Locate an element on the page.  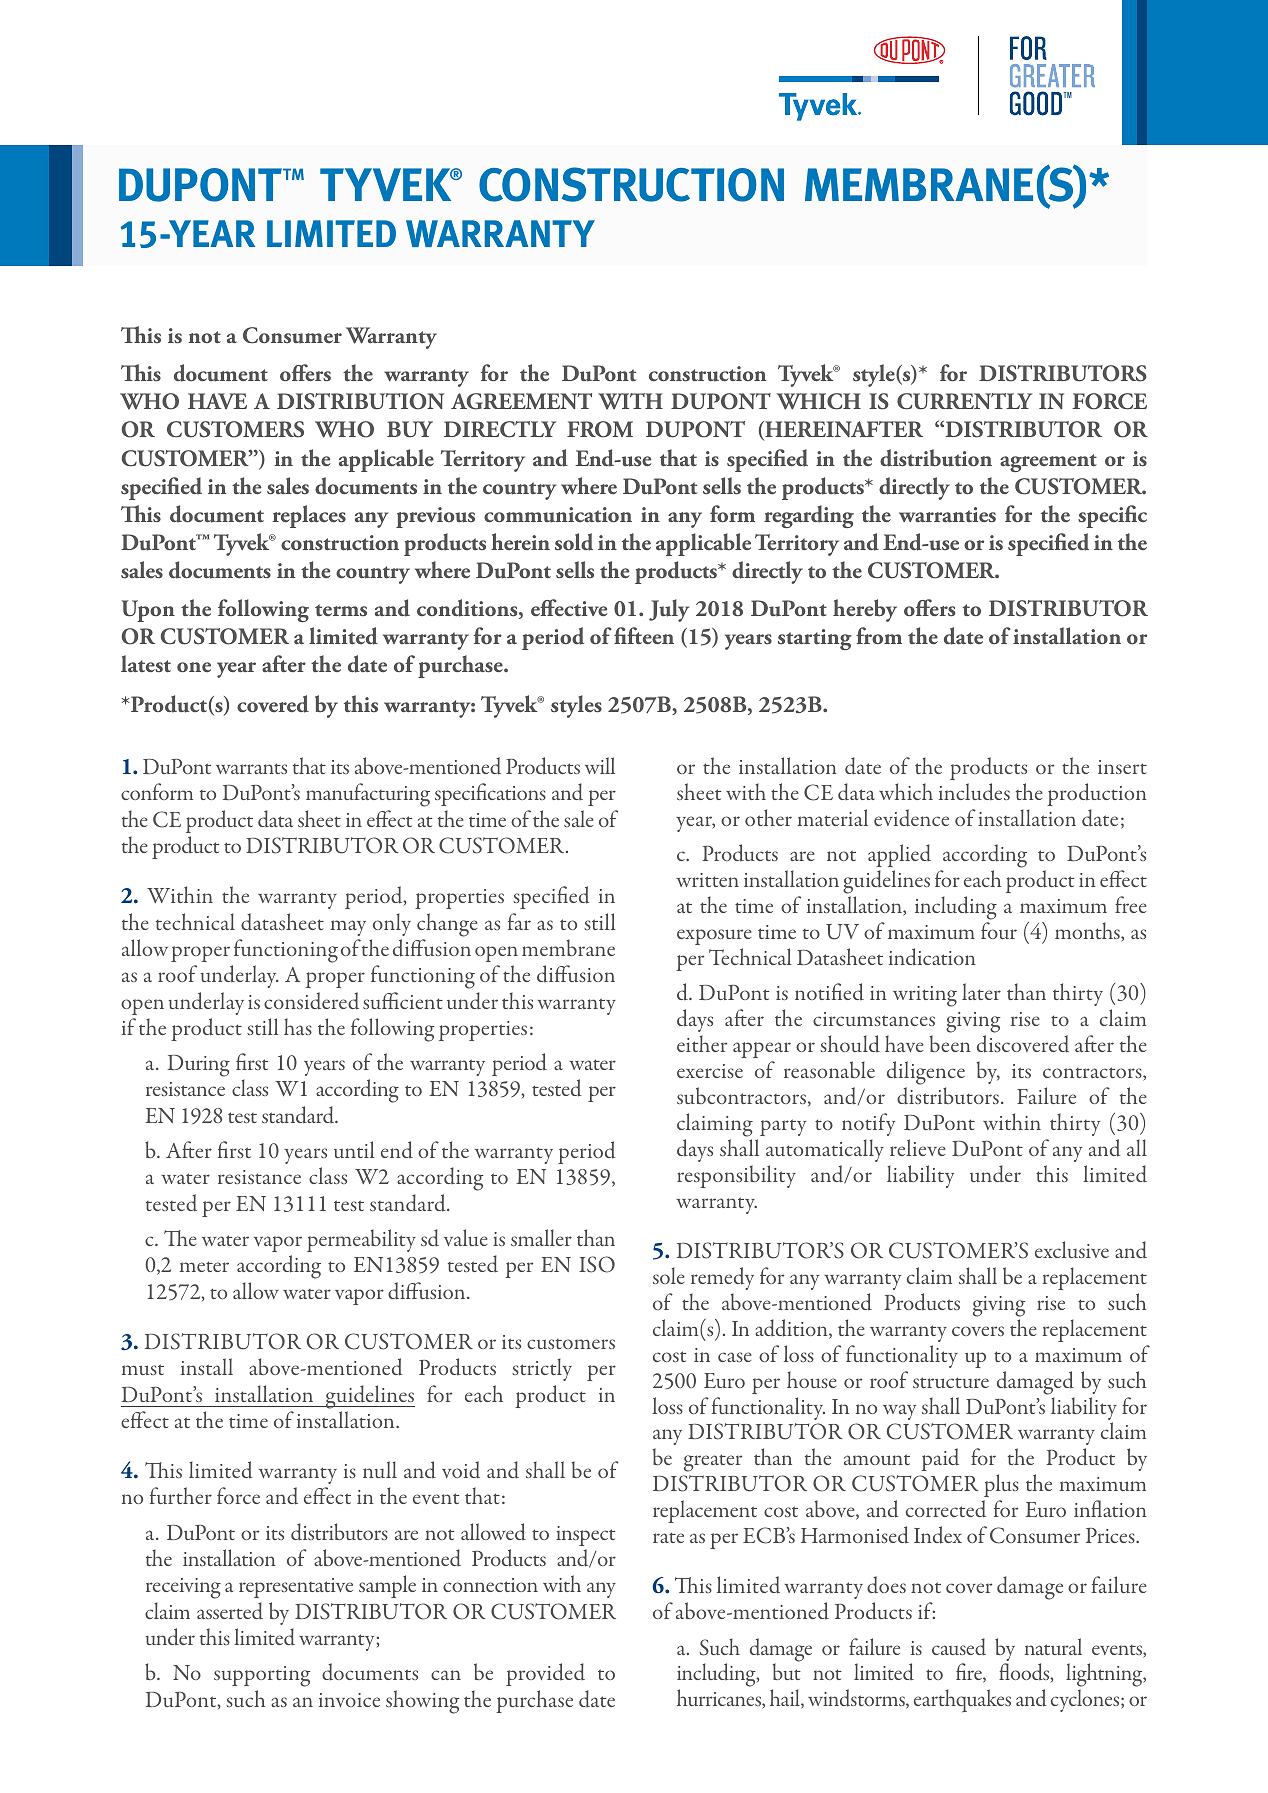
been is located at coordinates (950, 1043).
